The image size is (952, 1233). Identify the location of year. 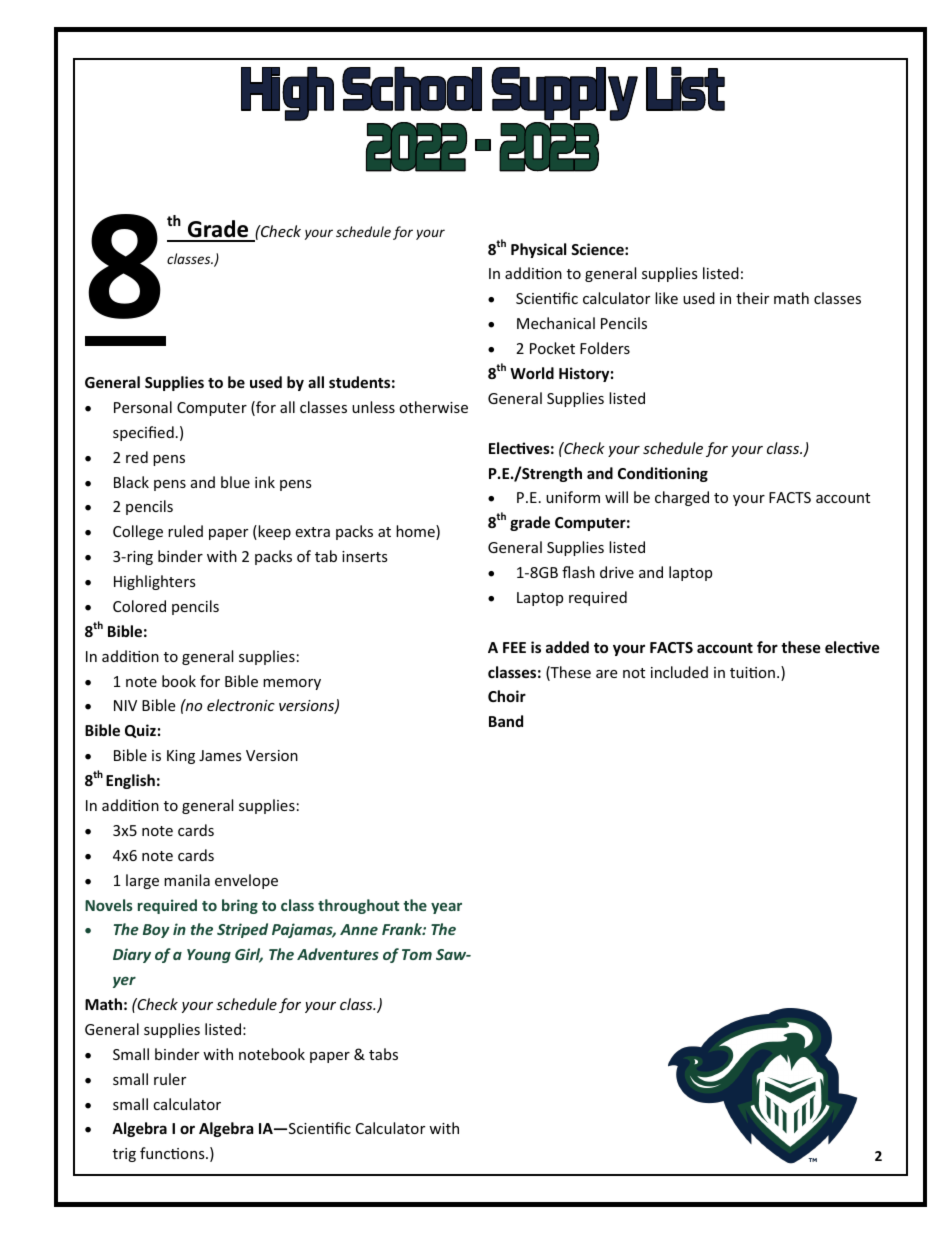
(446, 908).
